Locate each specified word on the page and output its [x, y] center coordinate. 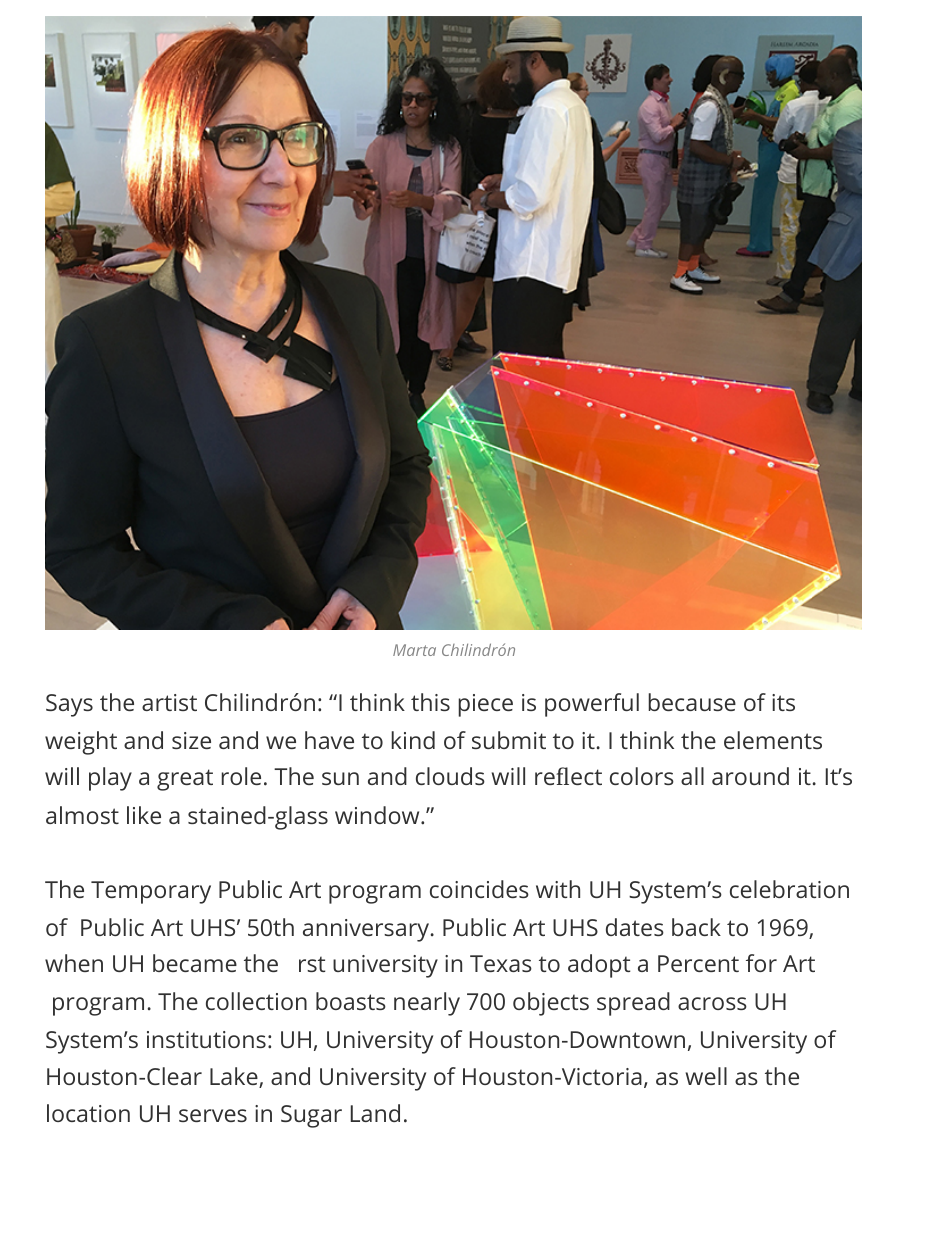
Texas [501, 963]
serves [213, 1115]
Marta [414, 650]
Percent [698, 963]
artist [169, 702]
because [692, 702]
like [144, 815]
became [195, 963]
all [692, 776]
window [378, 815]
